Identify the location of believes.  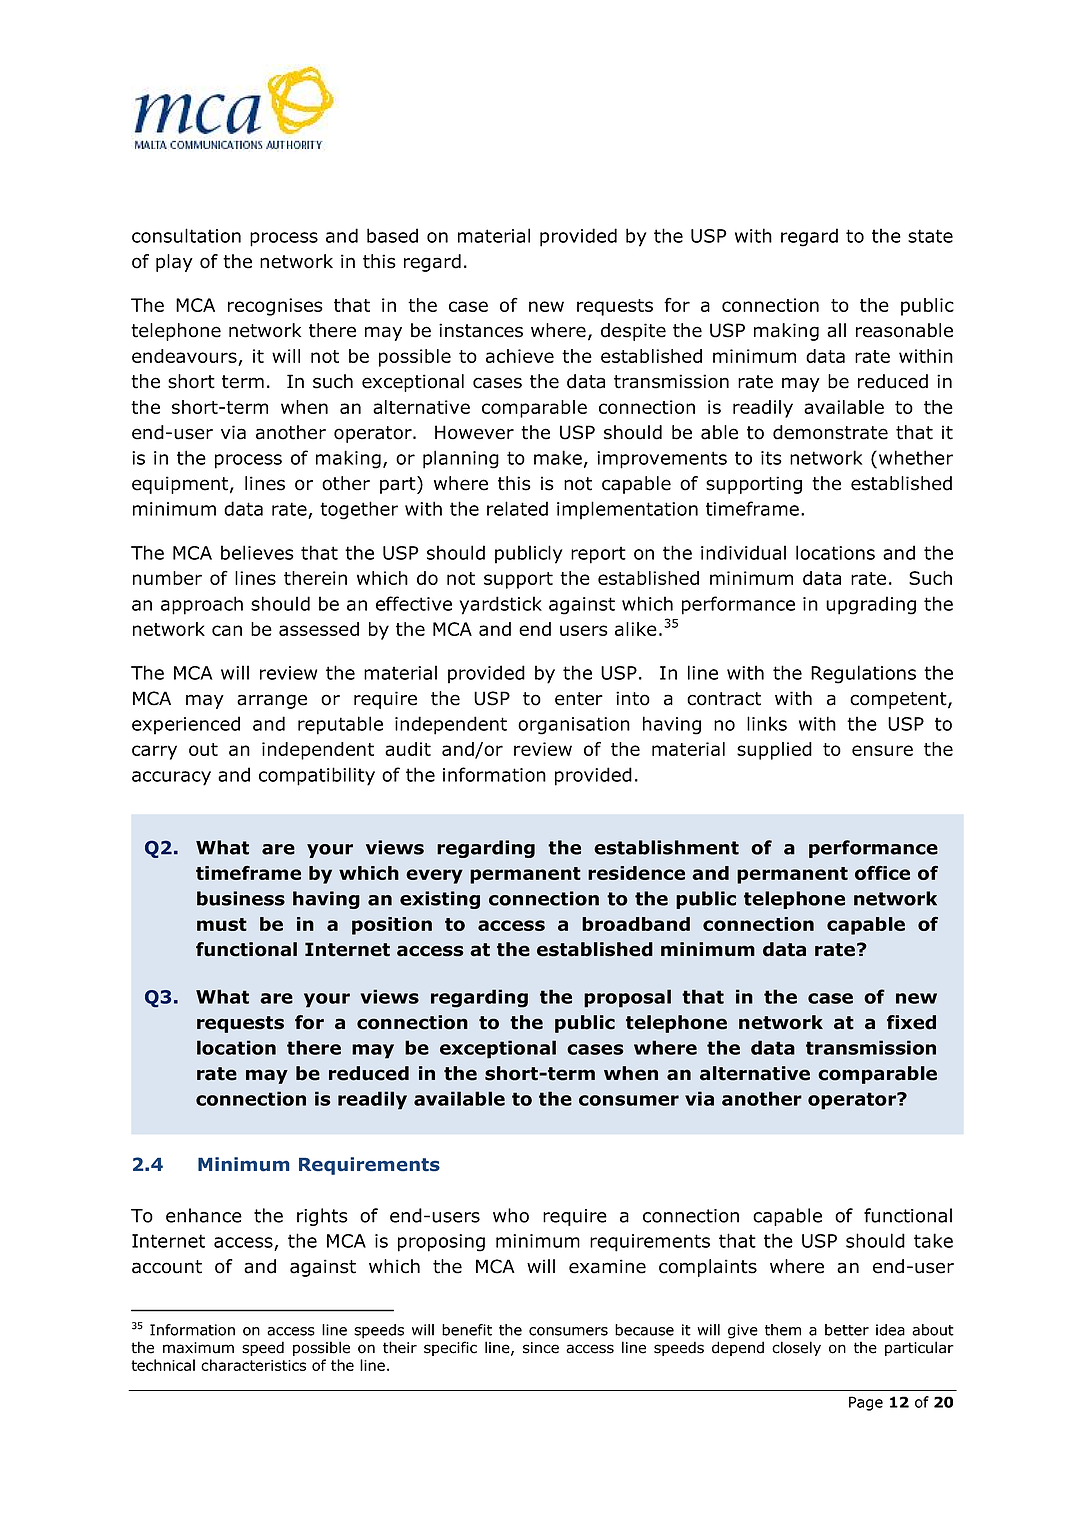
(257, 552).
